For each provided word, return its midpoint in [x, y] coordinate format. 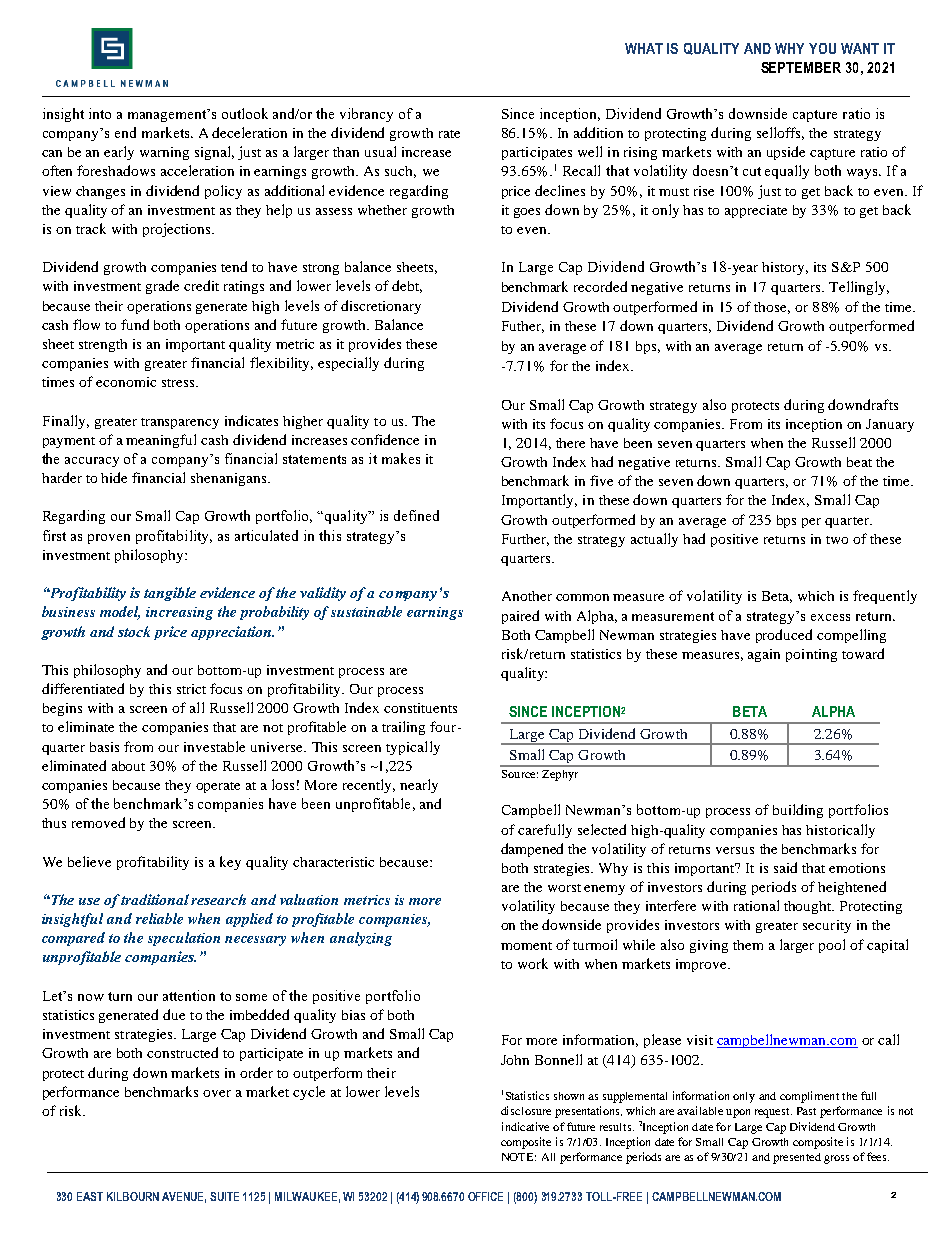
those [772, 308]
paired [520, 617]
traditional [155, 899]
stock [134, 631]
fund [135, 324]
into [100, 113]
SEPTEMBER [801, 67]
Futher [523, 327]
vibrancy [366, 115]
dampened [532, 850]
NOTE [519, 1157]
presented [797, 1158]
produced [784, 636]
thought [809, 907]
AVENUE [184, 1197]
